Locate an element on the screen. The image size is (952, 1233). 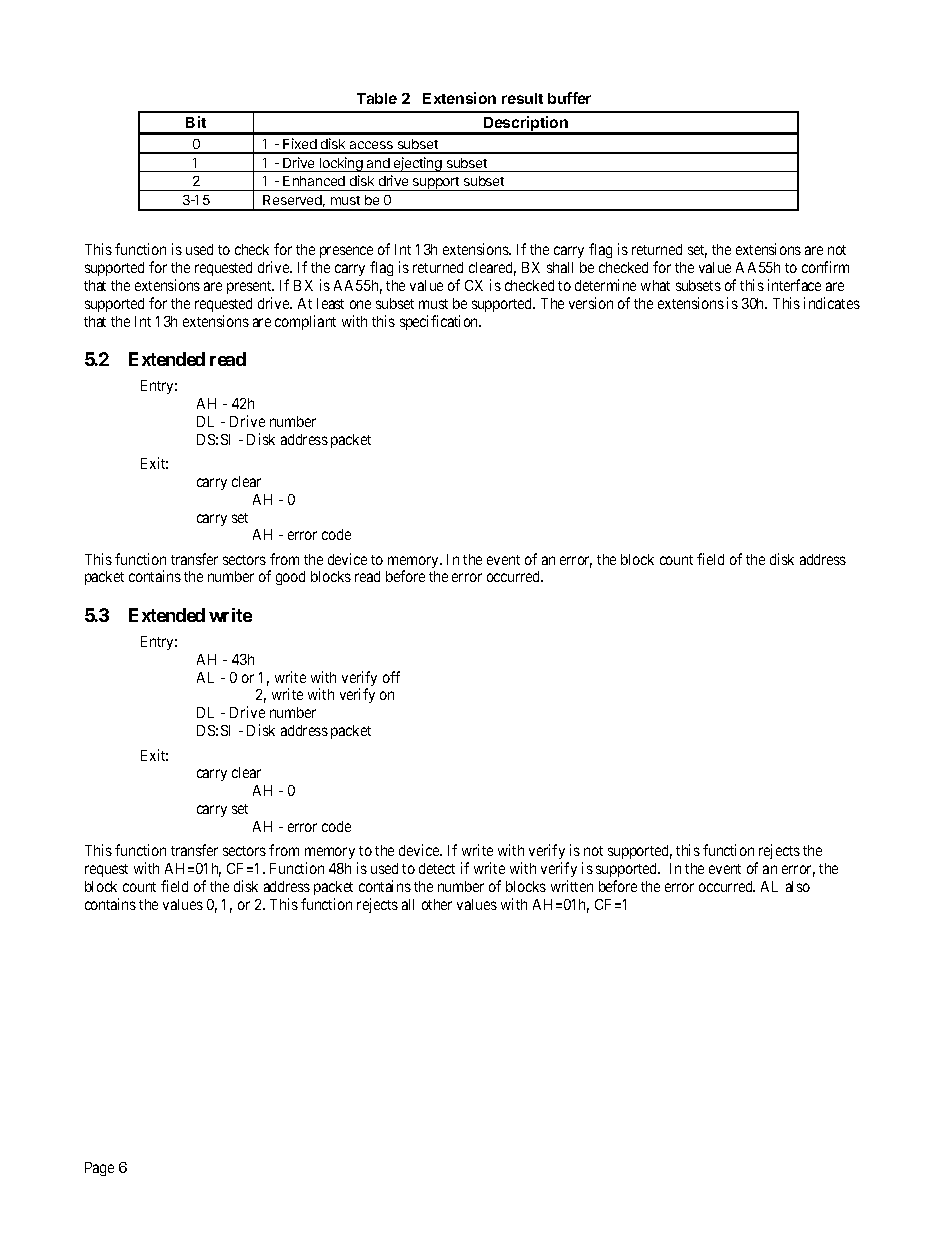
indicates is located at coordinates (832, 303).
